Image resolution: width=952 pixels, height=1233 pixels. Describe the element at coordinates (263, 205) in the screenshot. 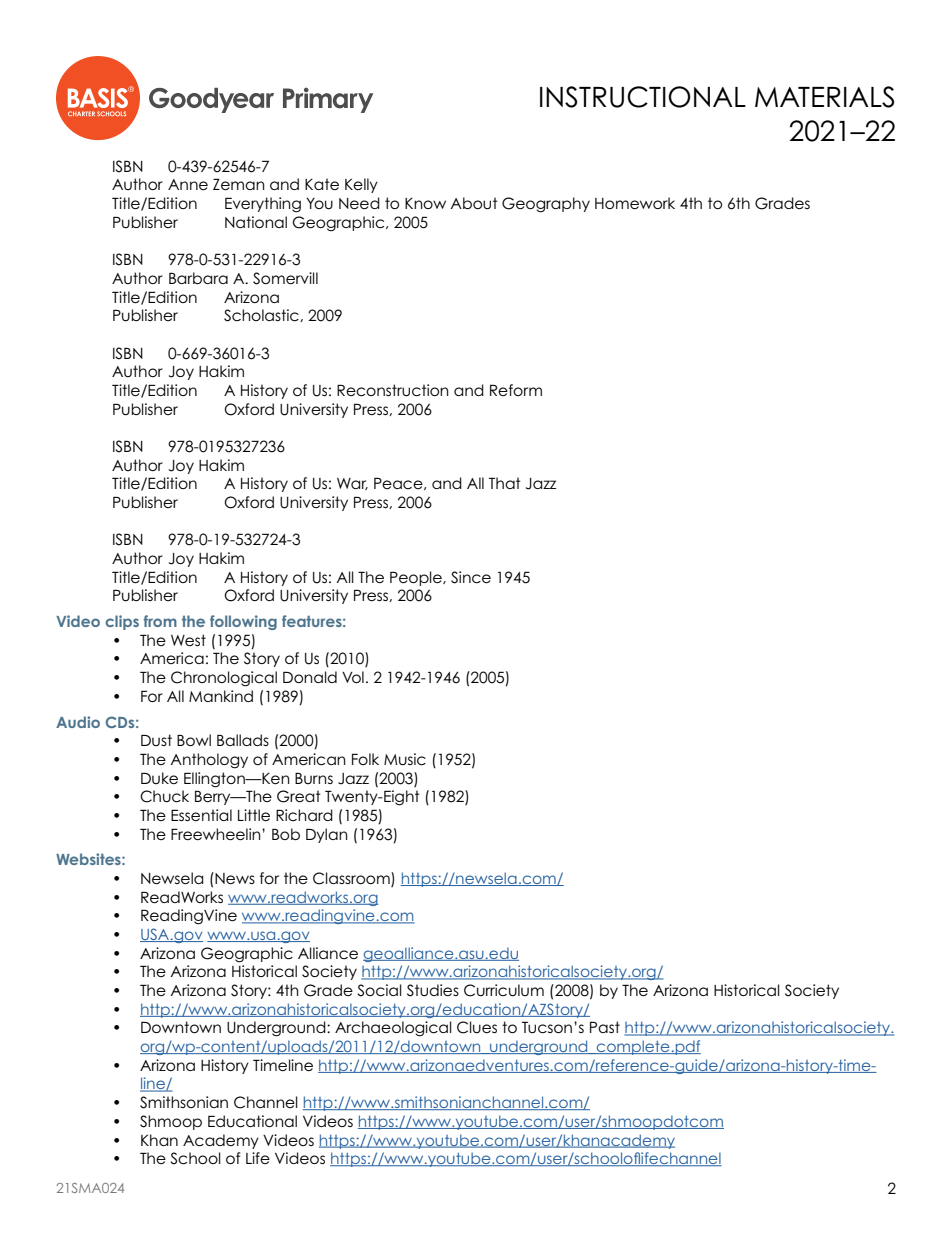

I see `Everything` at that location.
